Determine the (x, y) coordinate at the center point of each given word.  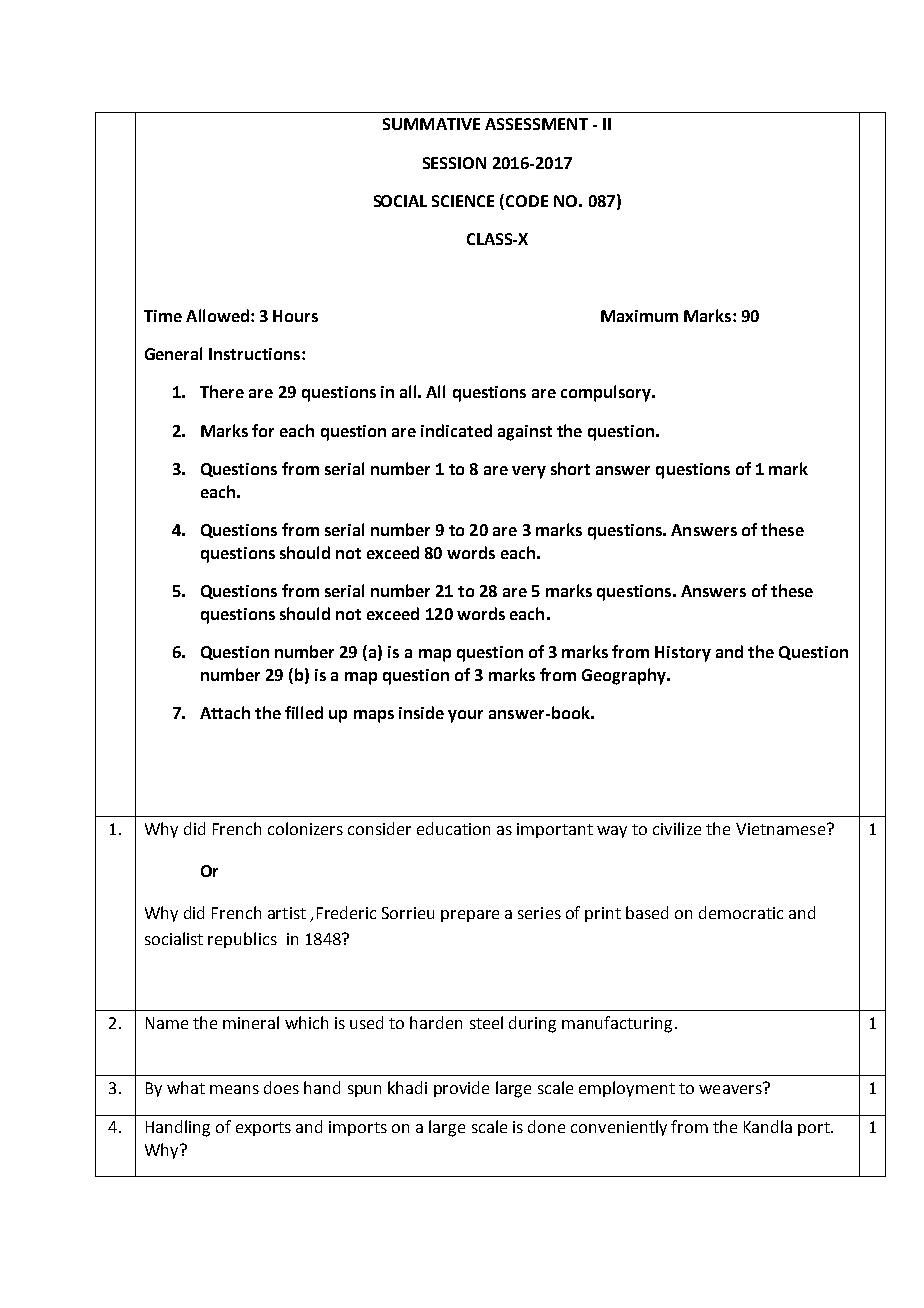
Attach (225, 712)
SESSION (454, 163)
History (683, 654)
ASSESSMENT (536, 124)
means (234, 1089)
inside (421, 712)
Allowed (217, 315)
